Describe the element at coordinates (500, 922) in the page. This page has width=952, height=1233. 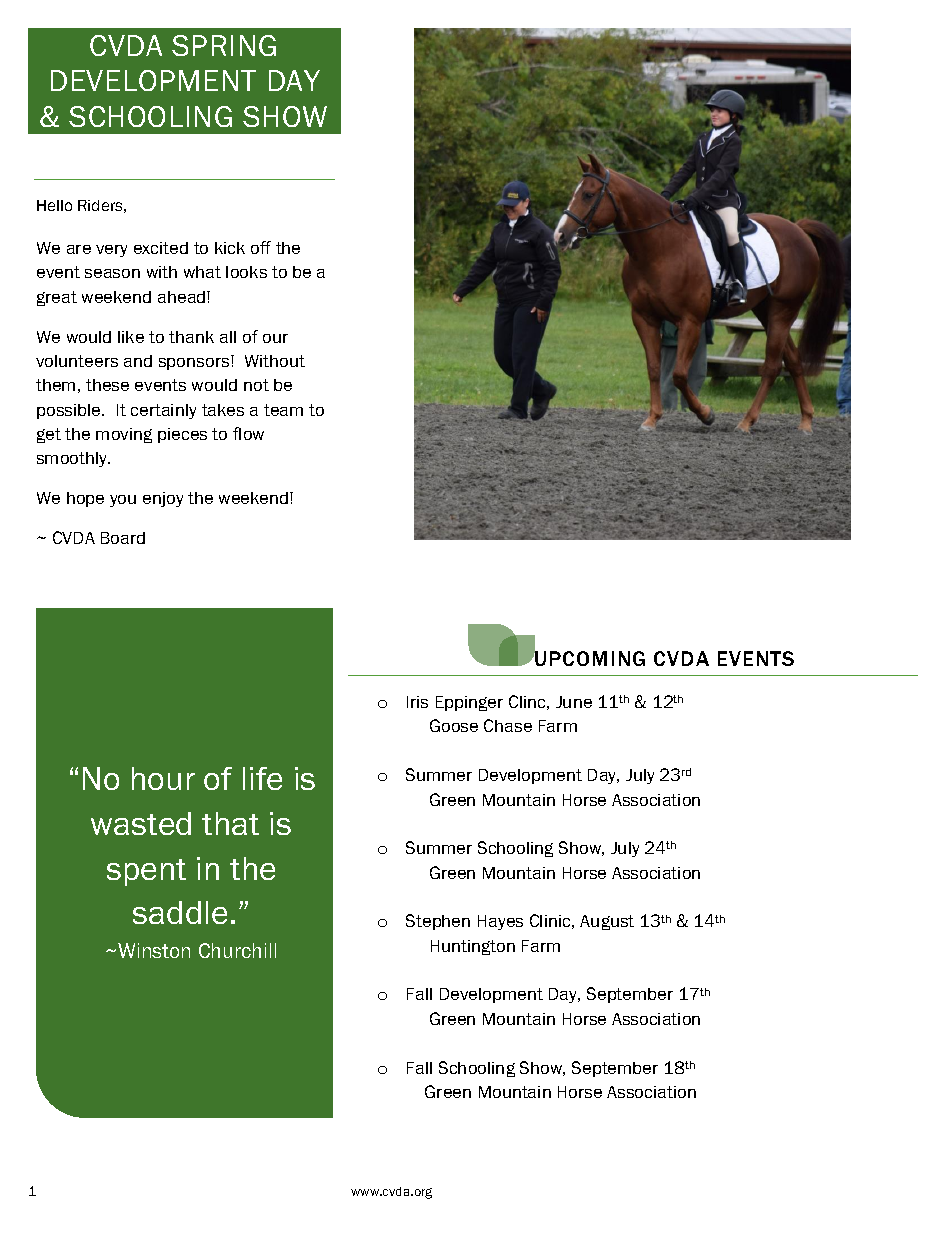
I see `Hayes` at that location.
